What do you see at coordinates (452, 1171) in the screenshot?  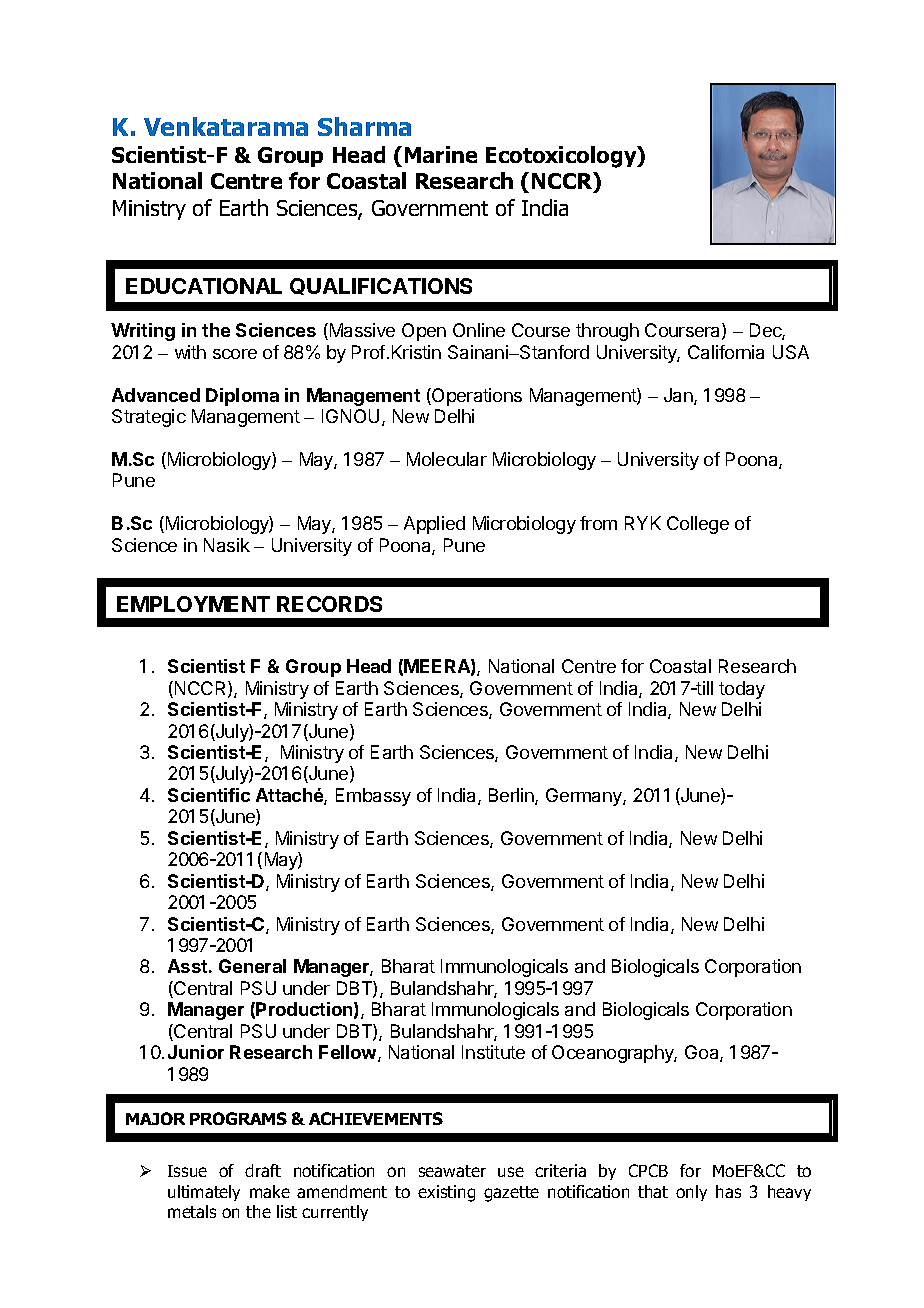 I see `seawater` at bounding box center [452, 1171].
